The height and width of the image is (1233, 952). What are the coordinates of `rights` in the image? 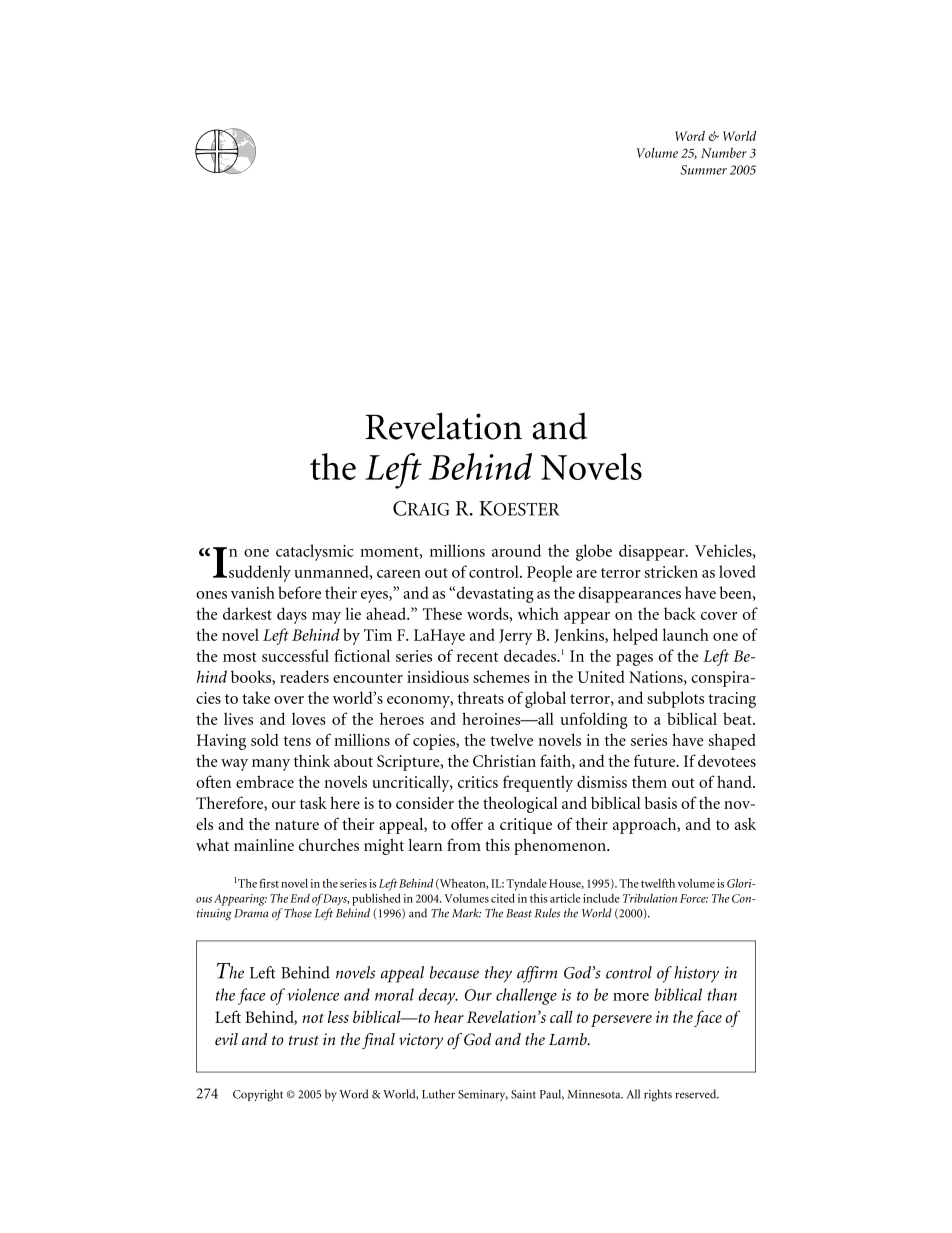 It's located at (658, 1095).
